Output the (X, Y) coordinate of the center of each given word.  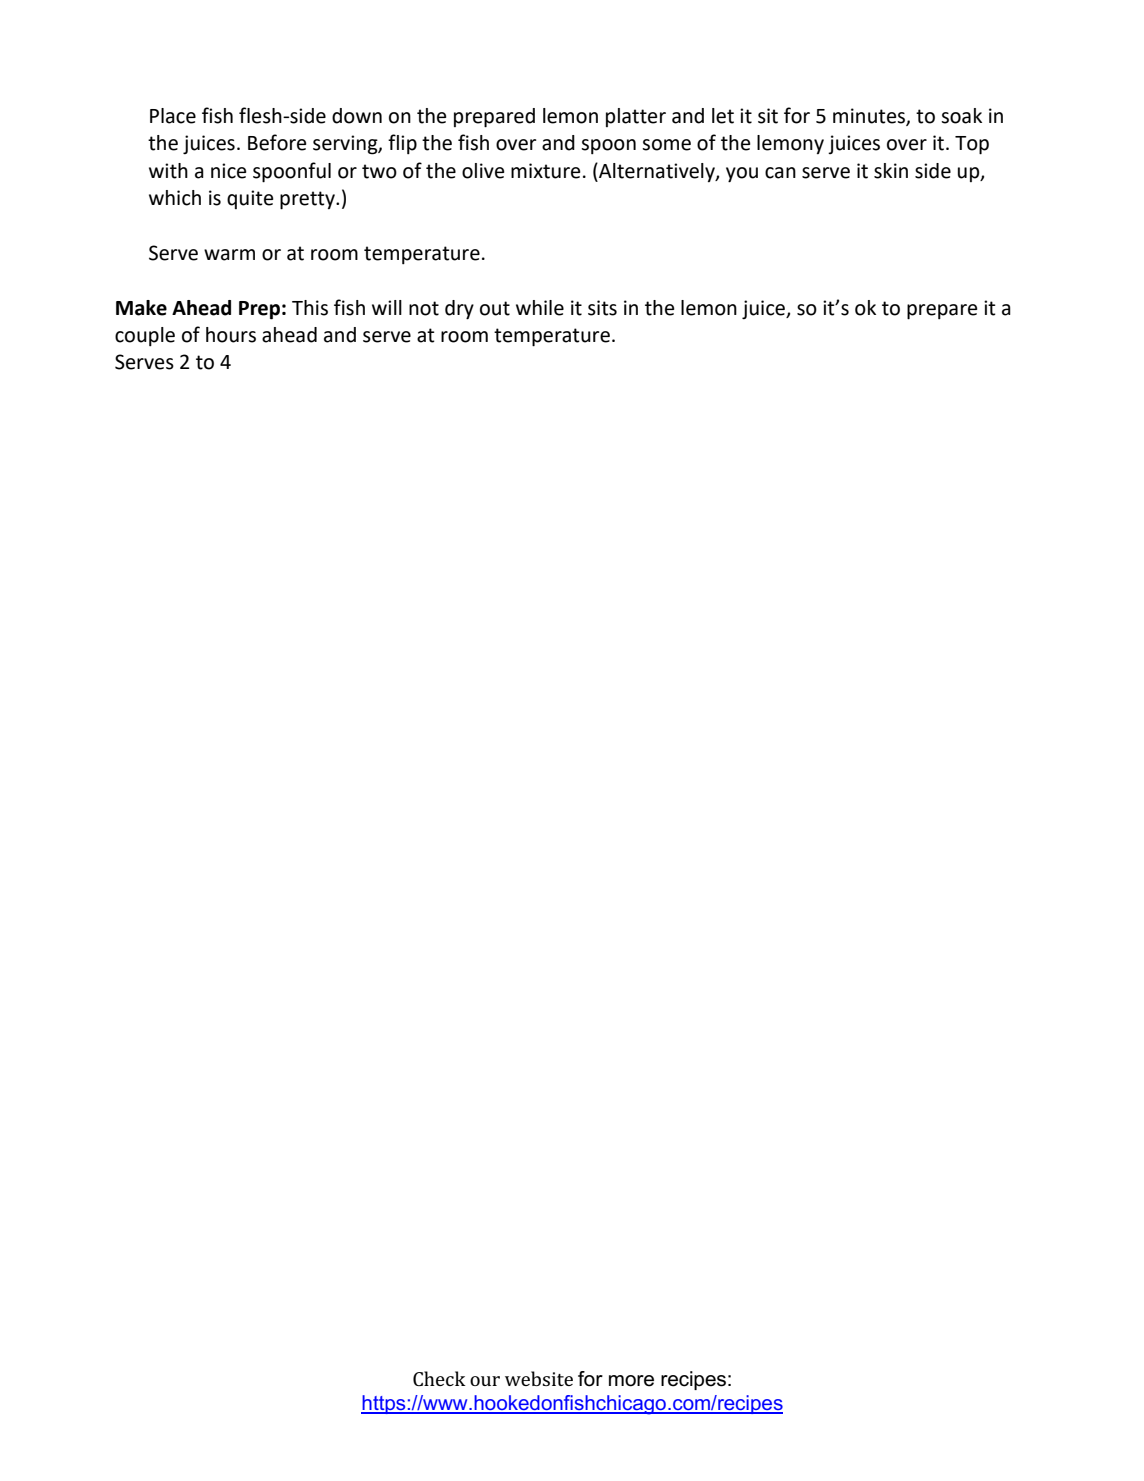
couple (145, 336)
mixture (545, 171)
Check (439, 1378)
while (540, 308)
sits (602, 308)
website (539, 1378)
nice (228, 171)
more (631, 1381)
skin (891, 171)
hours (231, 335)
